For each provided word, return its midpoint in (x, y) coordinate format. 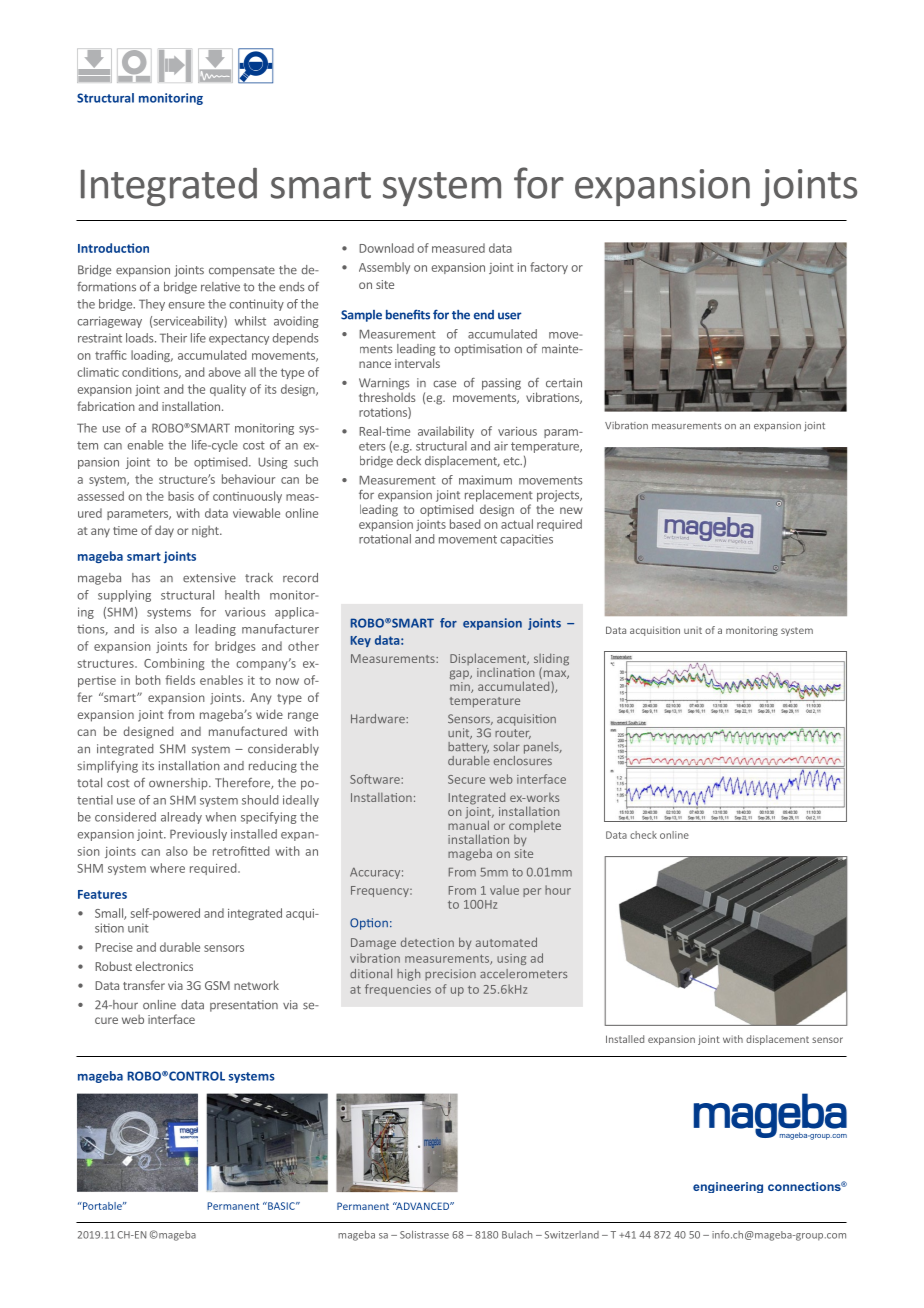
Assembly (384, 268)
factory (549, 268)
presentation (244, 1006)
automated (506, 942)
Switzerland (572, 1235)
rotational (385, 539)
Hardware (379, 718)
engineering (728, 1187)
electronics (164, 966)
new (571, 510)
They (152, 305)
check (643, 835)
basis (181, 496)
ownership (179, 784)
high (408, 975)
